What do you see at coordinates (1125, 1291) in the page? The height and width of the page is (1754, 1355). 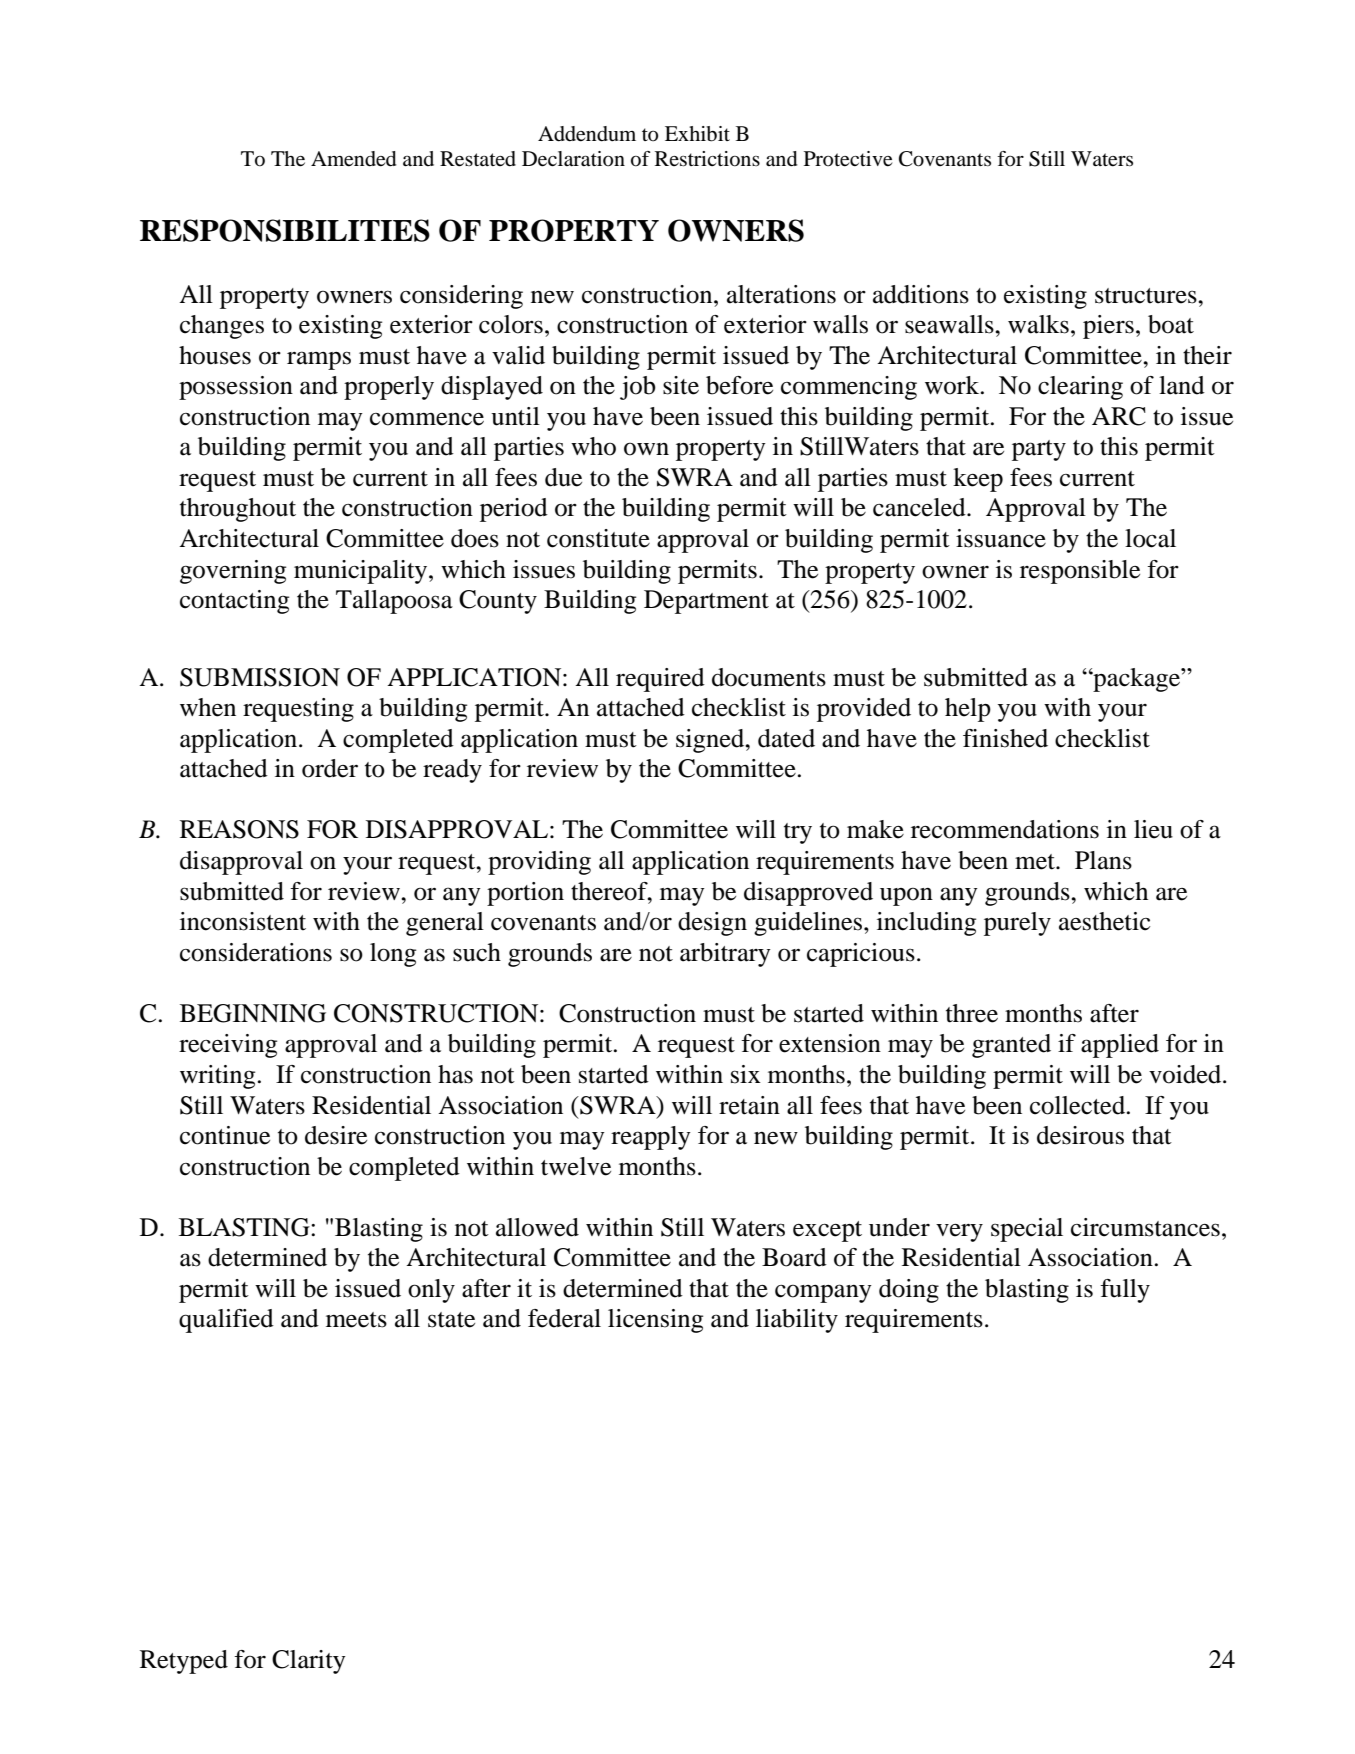 I see `fully` at bounding box center [1125, 1291].
